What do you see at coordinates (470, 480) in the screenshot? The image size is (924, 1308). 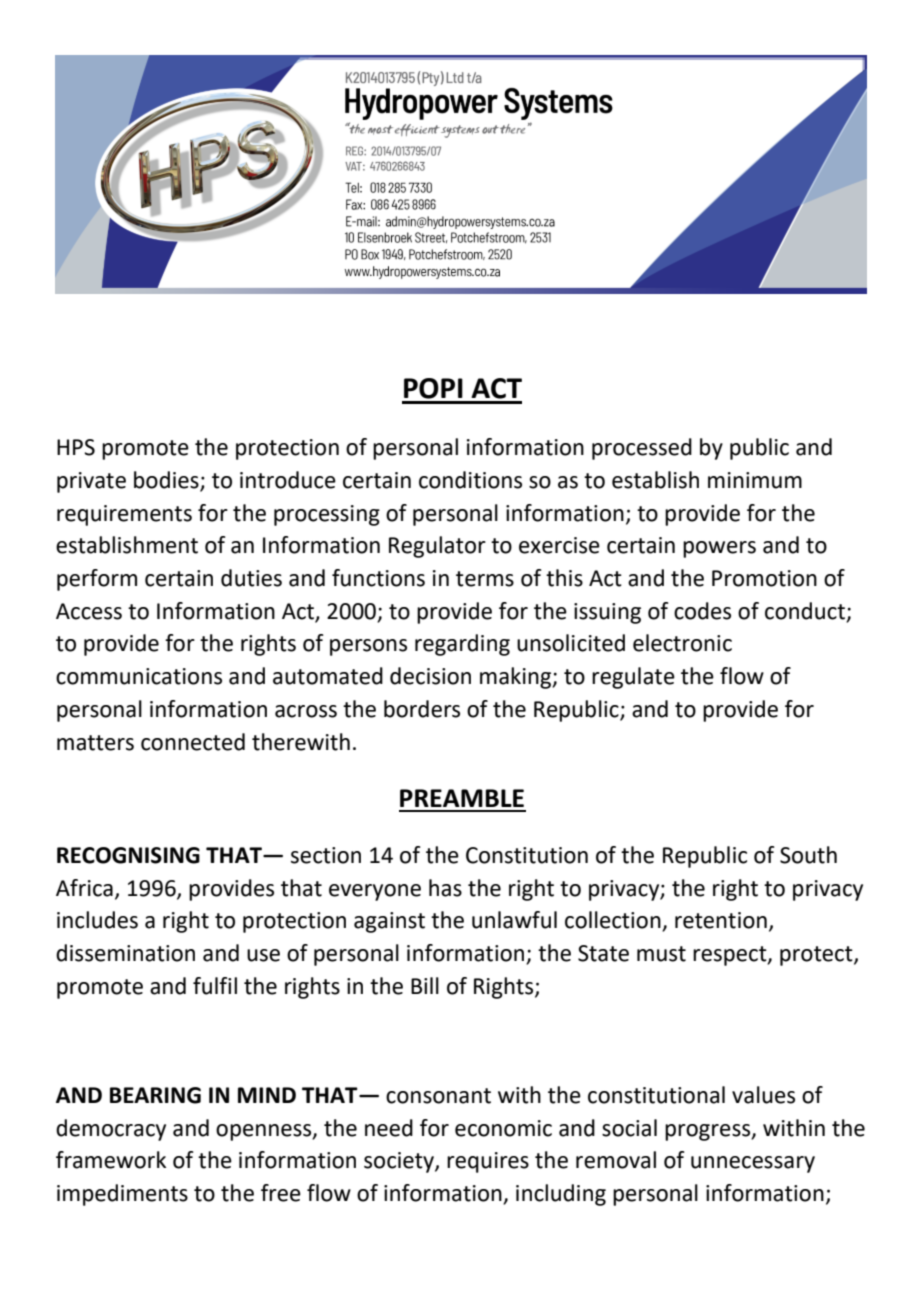 I see `conditions` at bounding box center [470, 480].
